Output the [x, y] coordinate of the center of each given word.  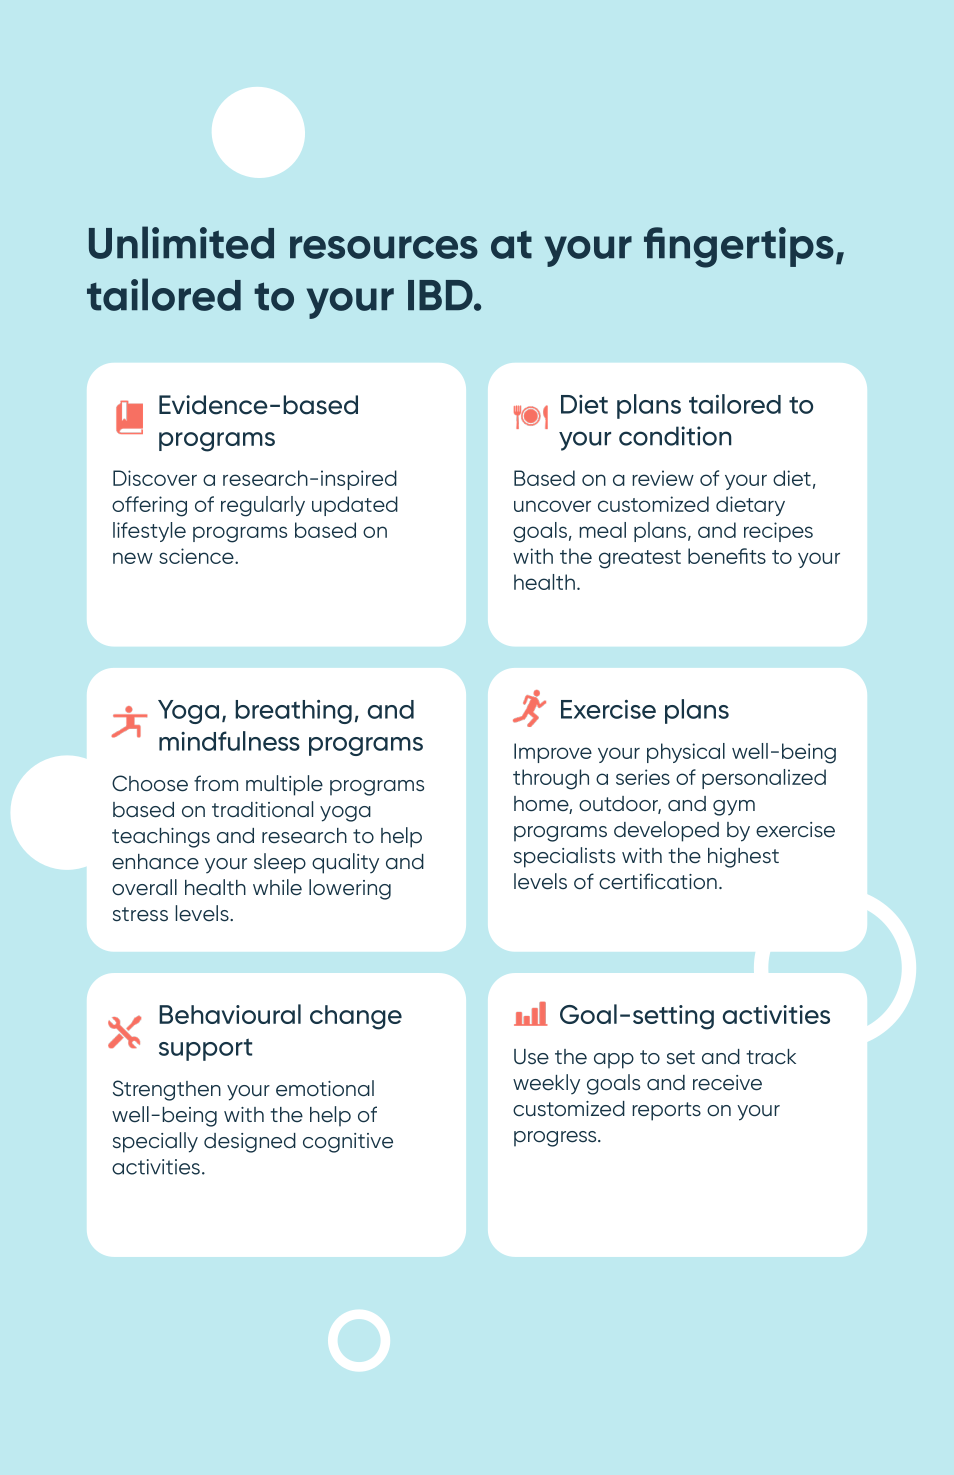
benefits [727, 556]
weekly [546, 1084]
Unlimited [181, 242]
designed [250, 1143]
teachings [161, 838]
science [197, 556]
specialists [564, 857]
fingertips [739, 247]
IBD [441, 295]
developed [666, 831]
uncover [552, 506]
